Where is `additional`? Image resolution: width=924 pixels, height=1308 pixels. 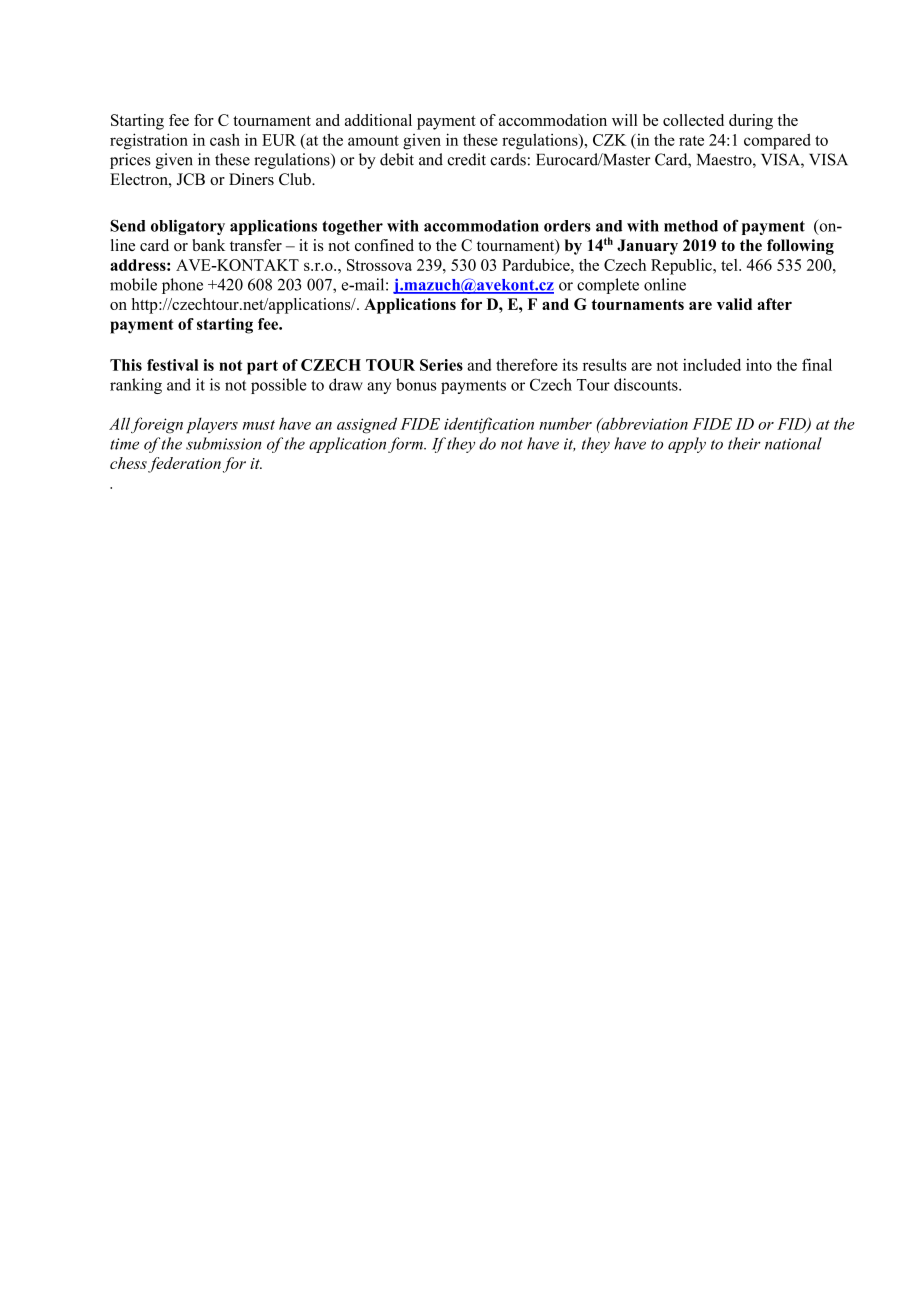 additional is located at coordinates (378, 120).
